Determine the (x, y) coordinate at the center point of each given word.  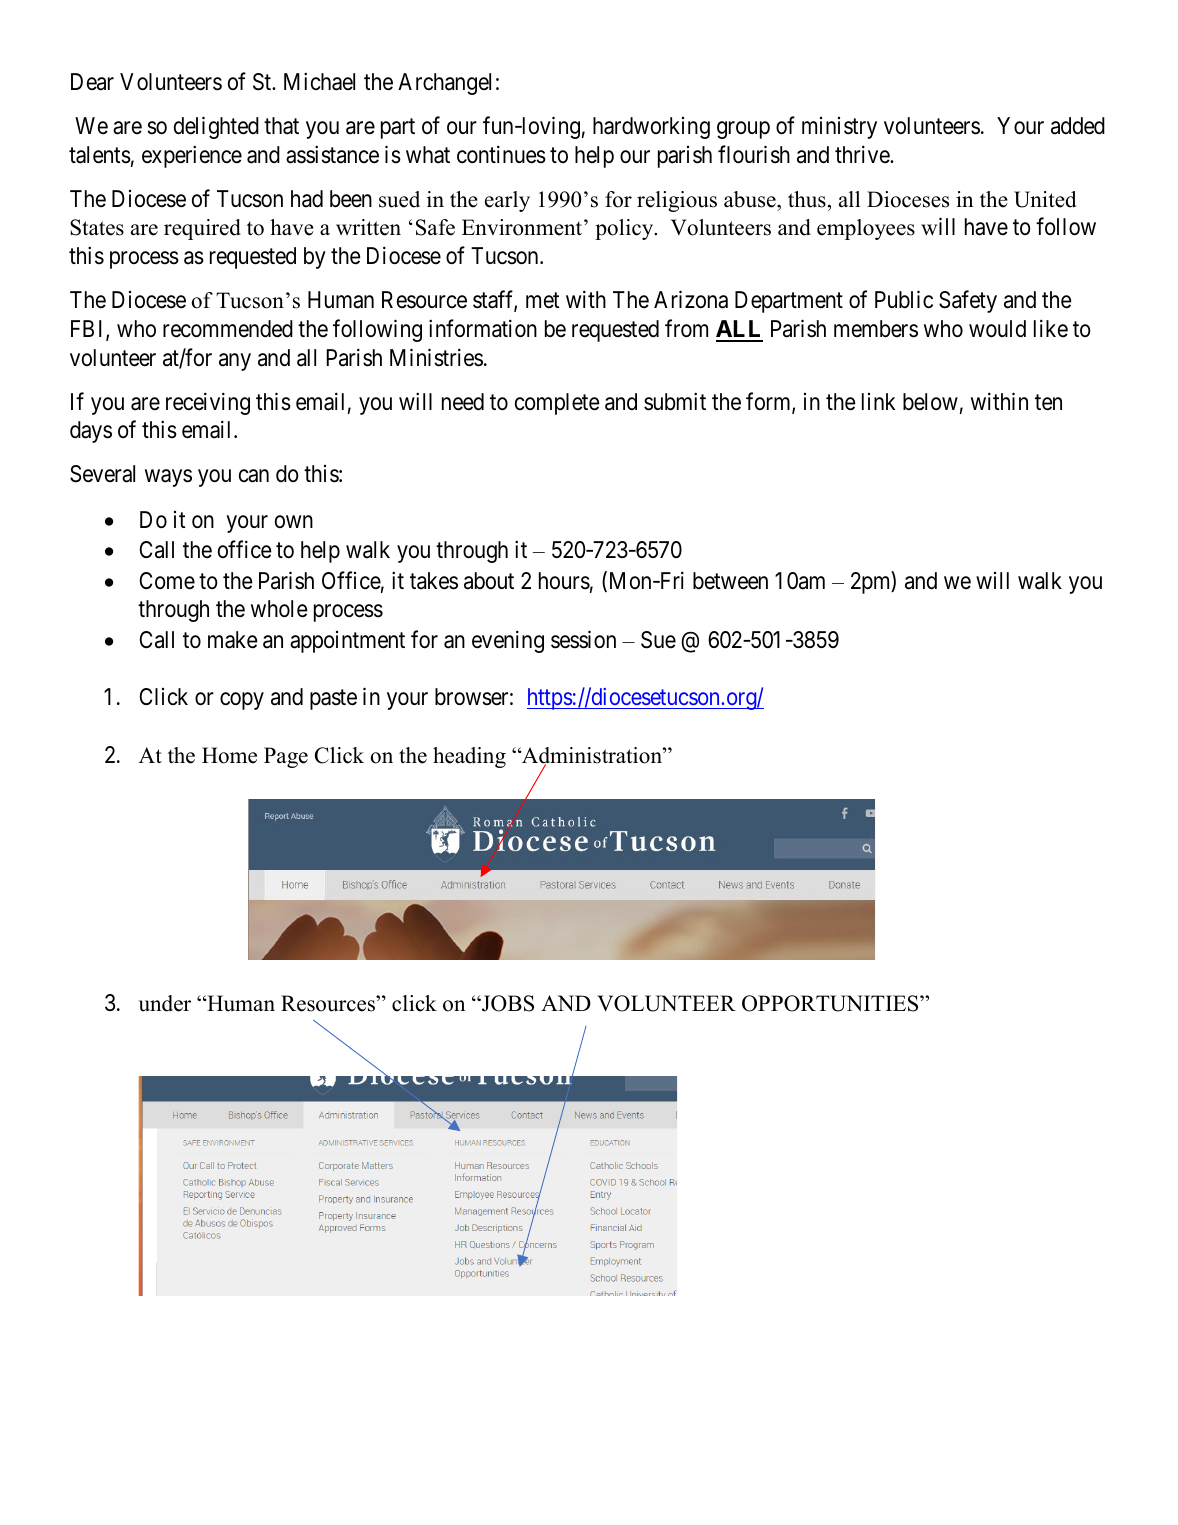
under (165, 1003)
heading (469, 757)
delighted (216, 127)
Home (229, 755)
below (930, 402)
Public (904, 299)
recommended (228, 329)
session (583, 639)
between (730, 581)
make (233, 640)
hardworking (651, 128)
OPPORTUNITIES (831, 1003)
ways (168, 478)
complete (557, 404)
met (543, 301)
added (1078, 126)
